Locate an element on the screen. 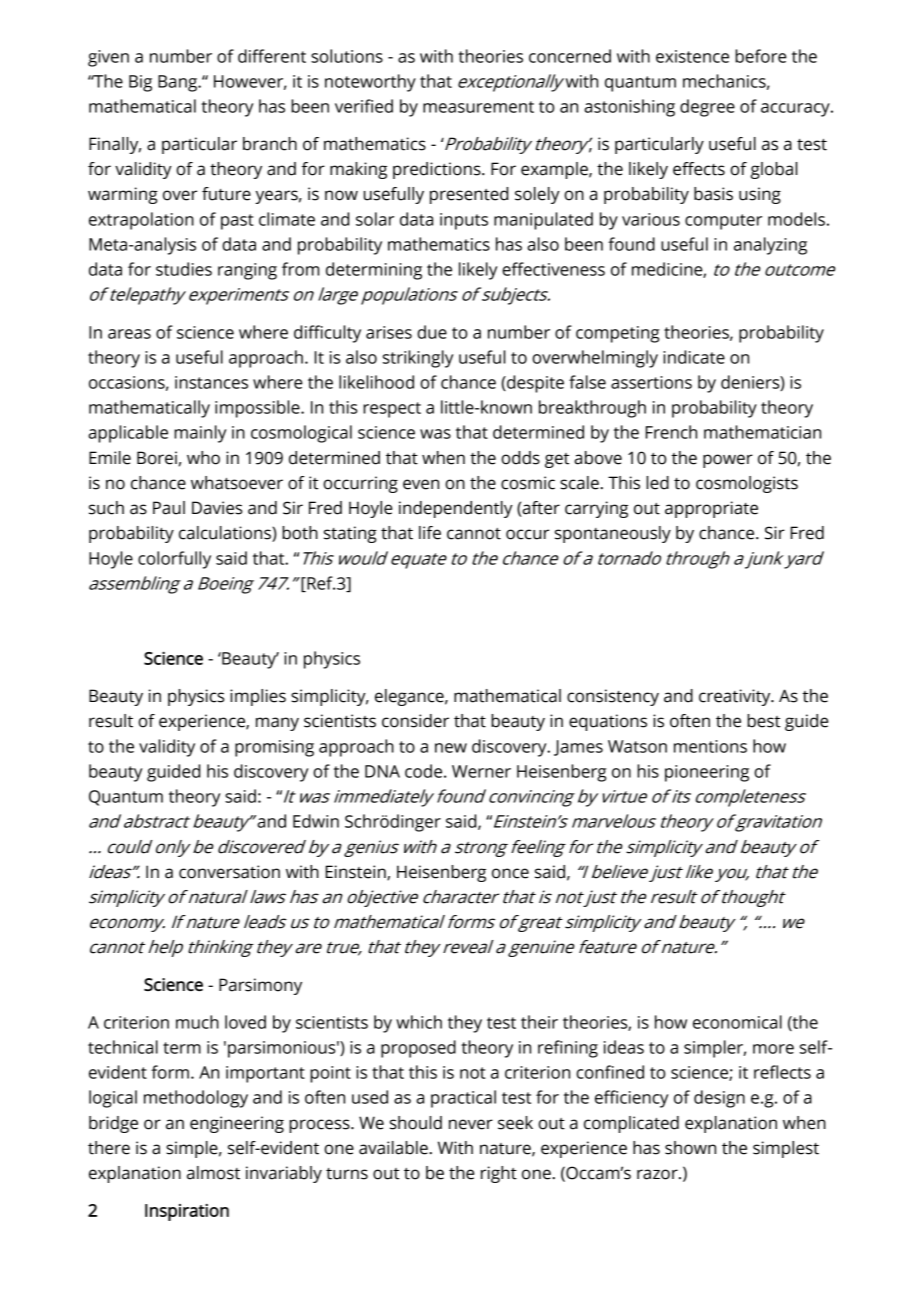 This screenshot has height=1308, width=924. consider is located at coordinates (415, 721).
